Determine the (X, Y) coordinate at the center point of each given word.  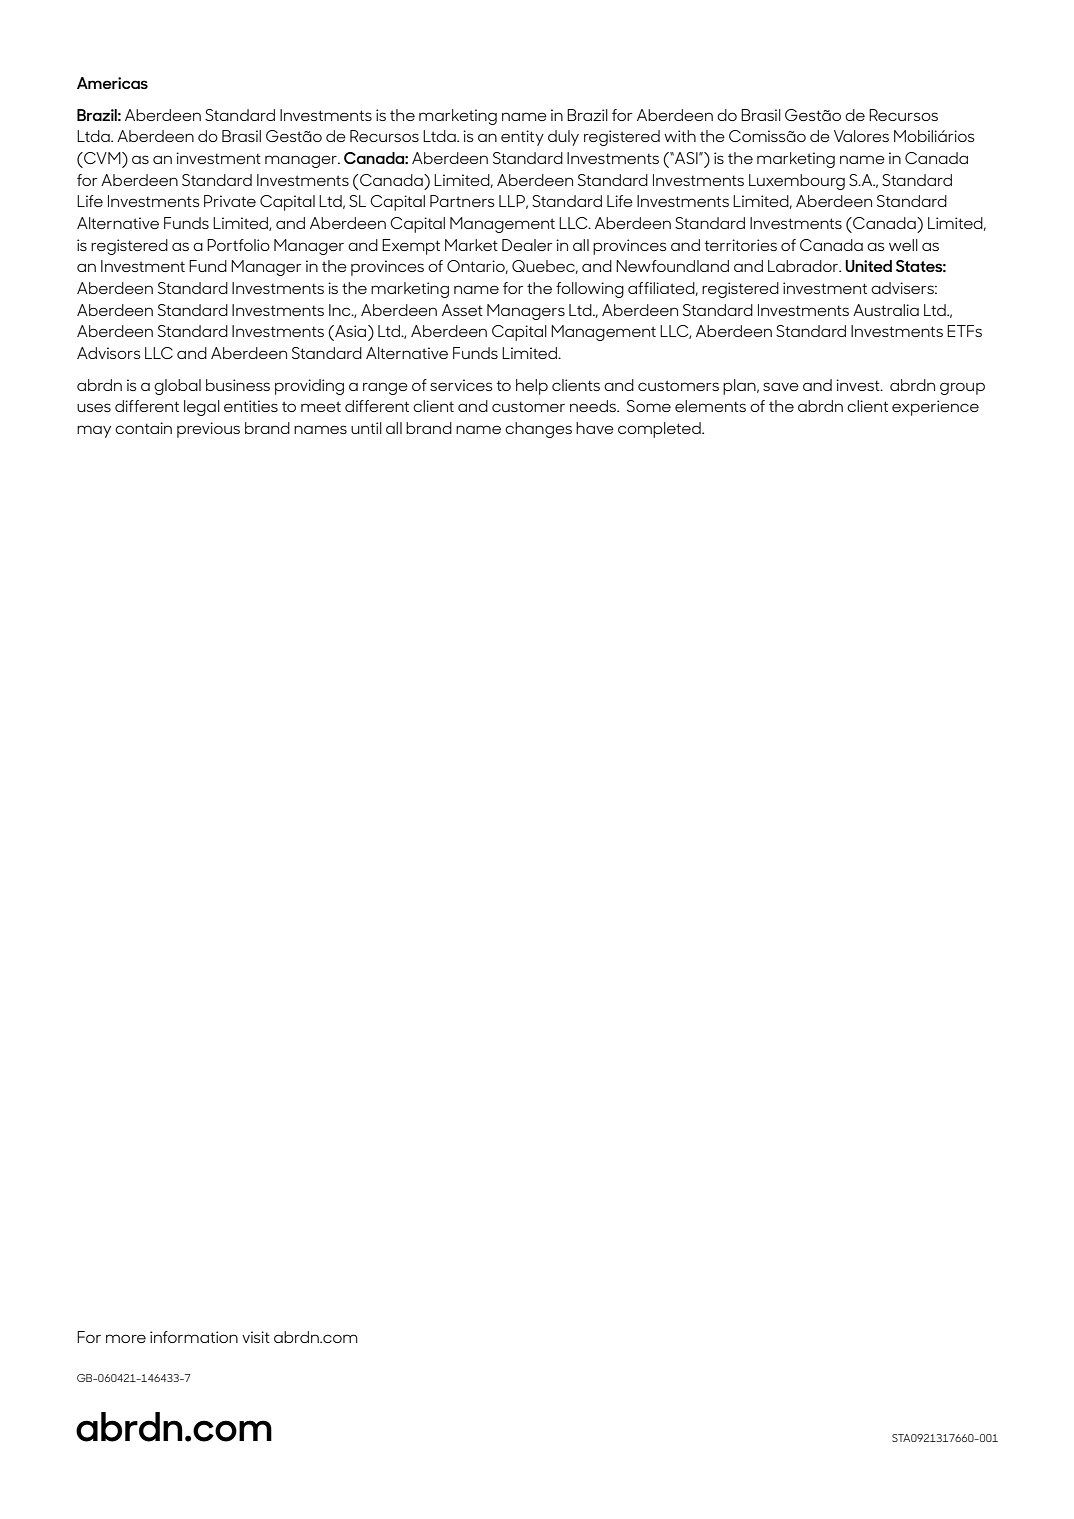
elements (710, 406)
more (126, 1338)
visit (256, 1337)
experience (935, 408)
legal (202, 408)
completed (660, 430)
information (194, 1337)
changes (538, 430)
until (366, 428)
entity (522, 138)
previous (208, 430)
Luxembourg (797, 182)
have (595, 428)
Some (649, 406)
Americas (112, 83)
